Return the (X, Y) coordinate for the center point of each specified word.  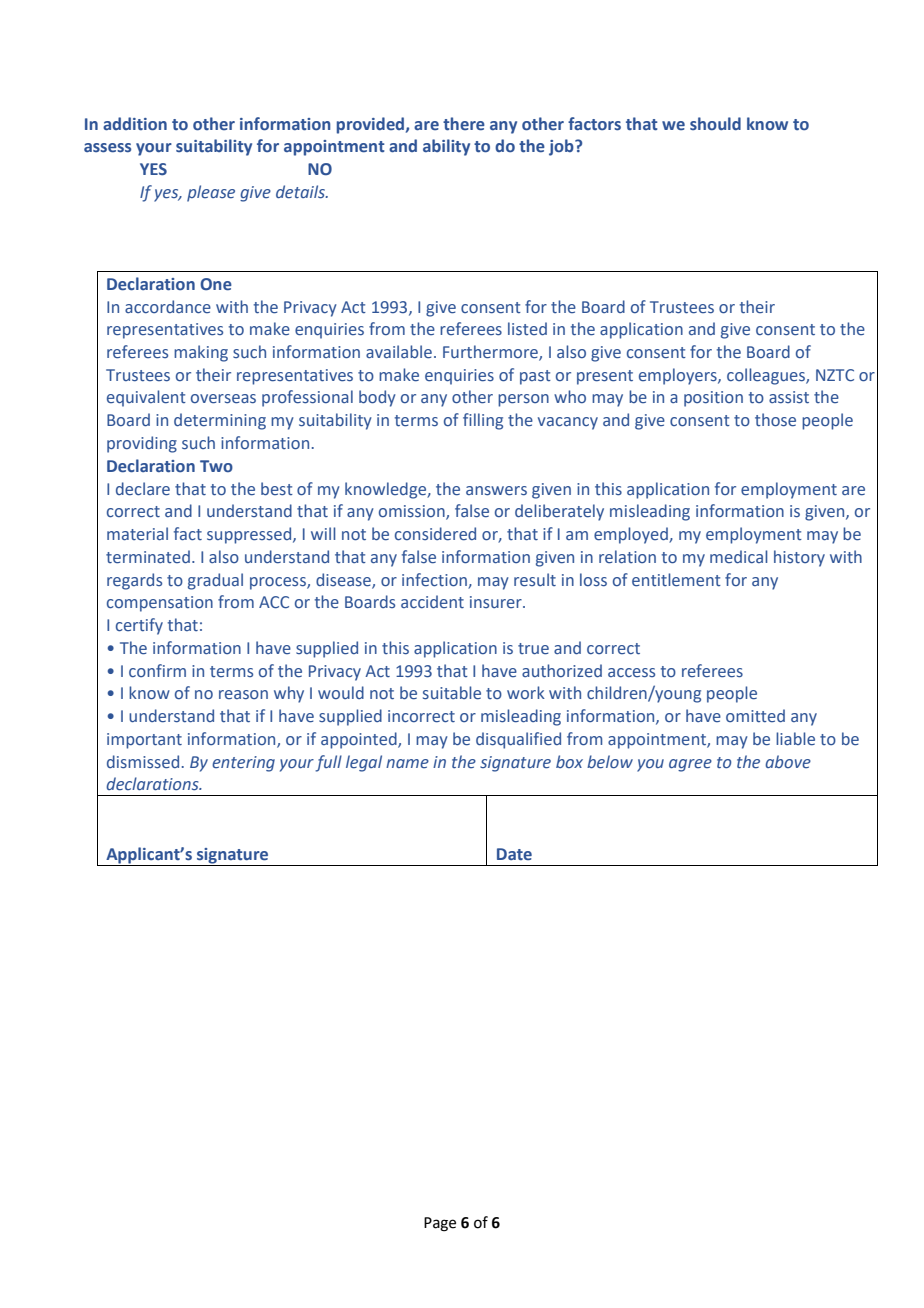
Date (514, 854)
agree (690, 765)
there (464, 124)
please (211, 193)
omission (413, 512)
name (407, 763)
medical (739, 556)
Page (440, 1224)
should (715, 123)
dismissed (143, 762)
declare (143, 489)
